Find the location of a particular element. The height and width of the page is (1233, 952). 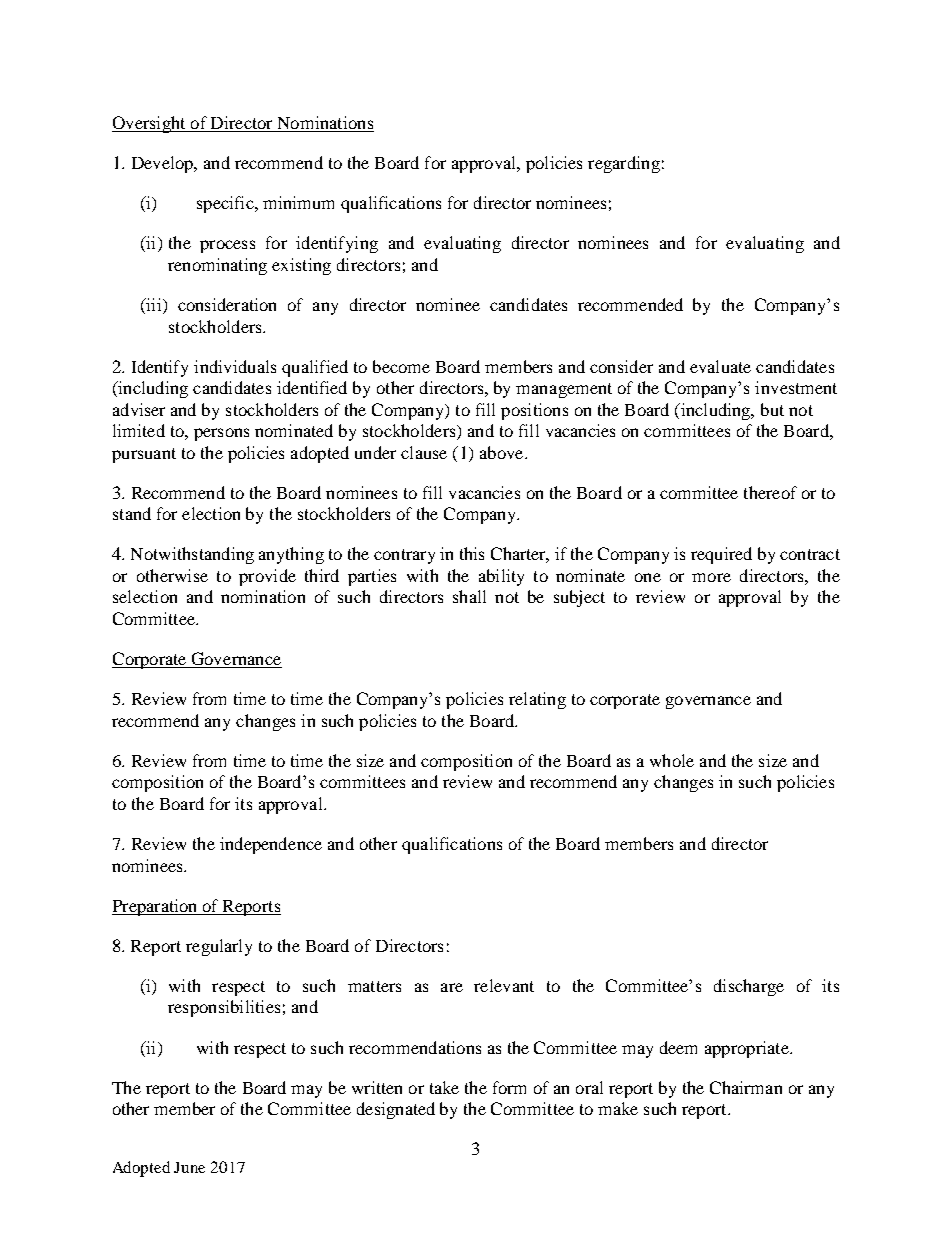

Chairman is located at coordinates (746, 1087).
